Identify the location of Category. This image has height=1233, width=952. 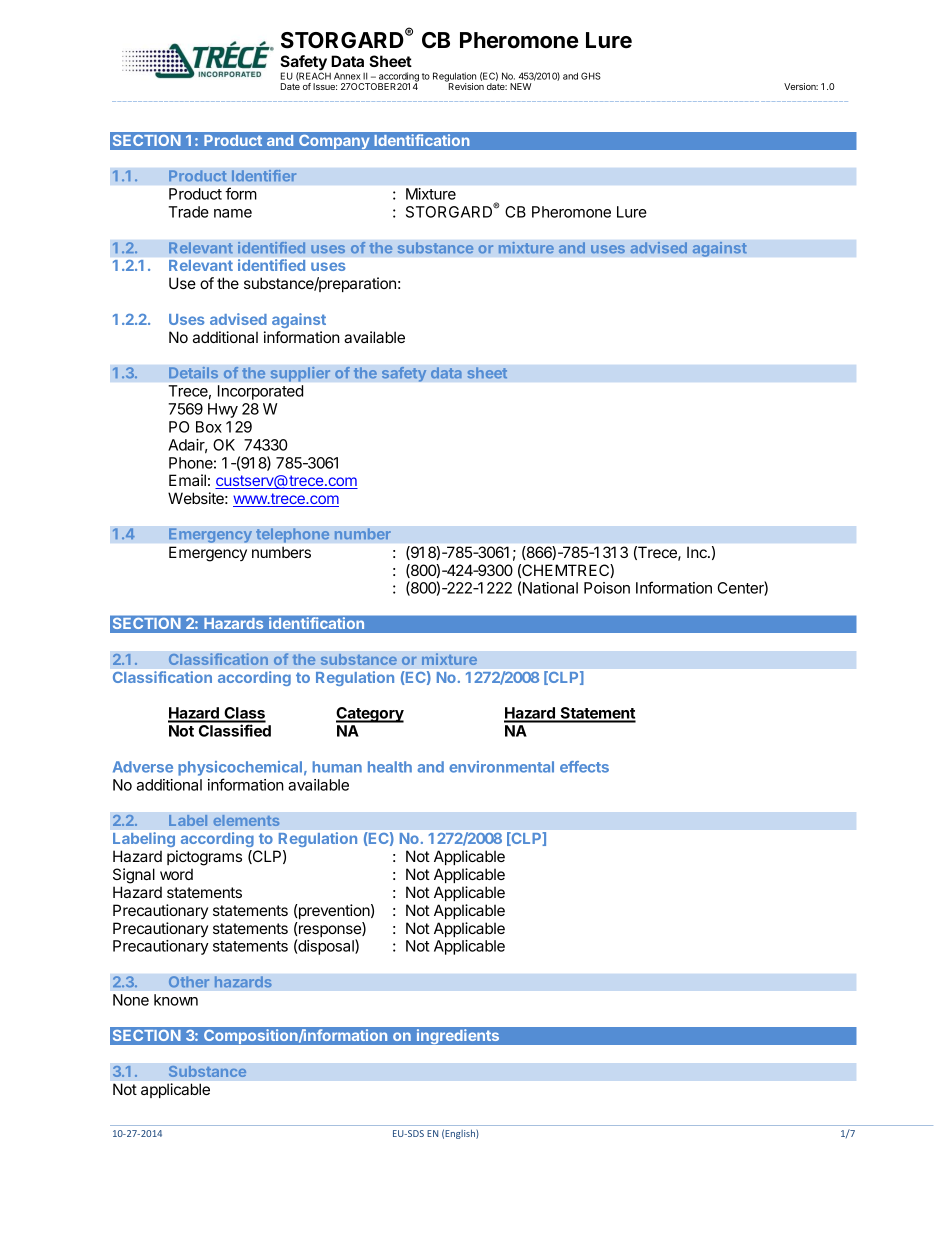
(370, 715).
